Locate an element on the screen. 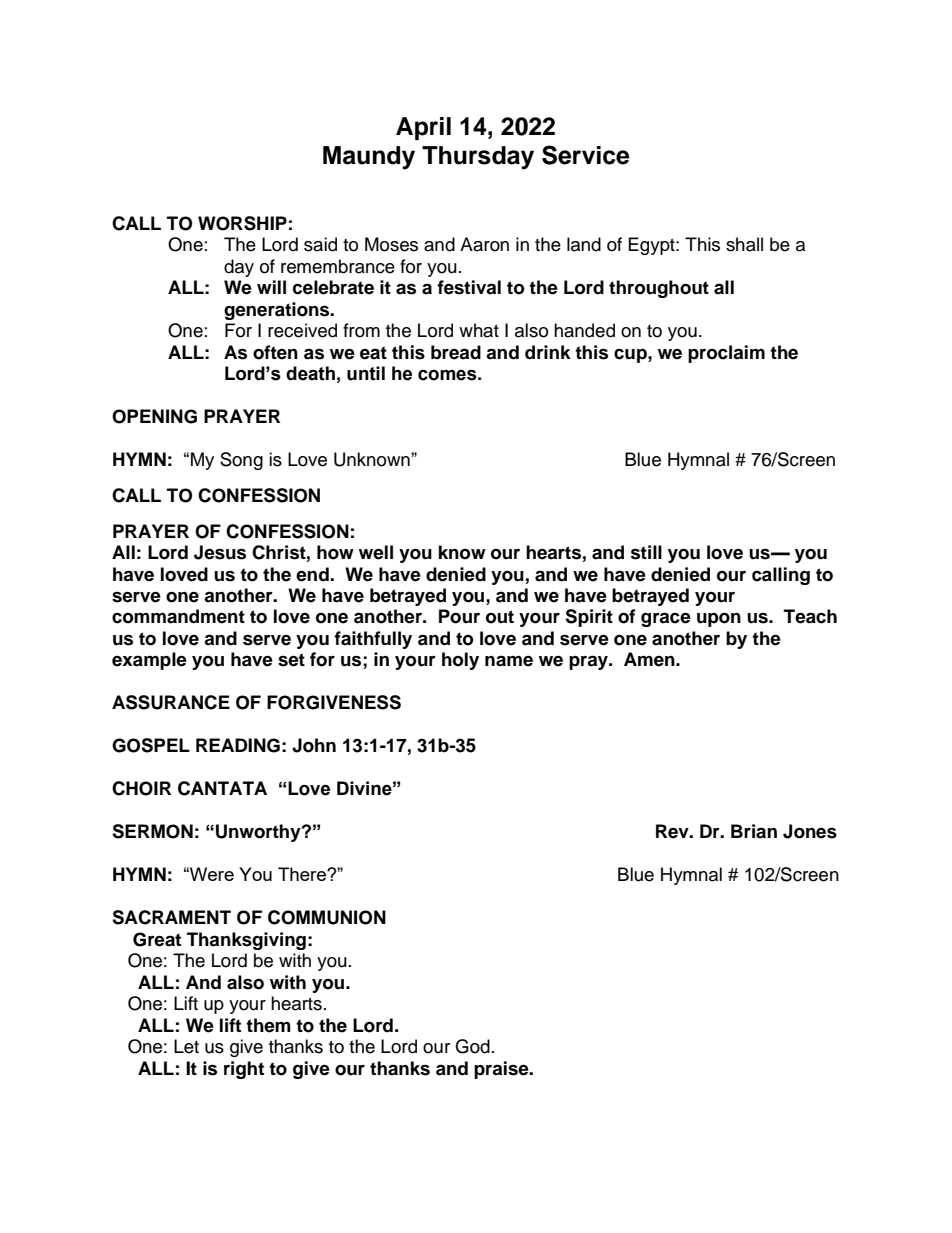 The width and height of the screenshot is (952, 1233). Thursday is located at coordinates (478, 158).
